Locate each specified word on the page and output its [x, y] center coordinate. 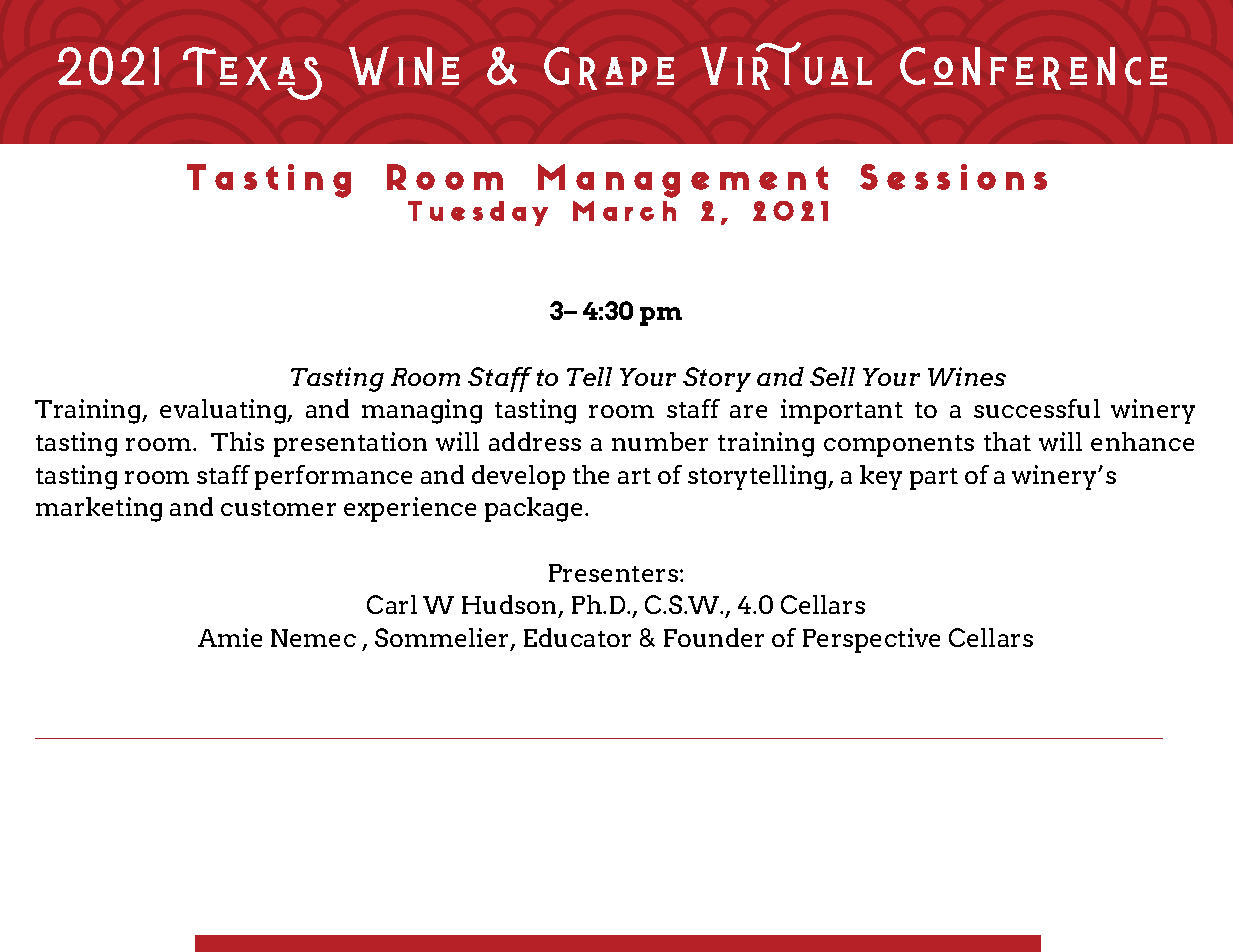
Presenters [615, 573]
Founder [714, 637]
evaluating [224, 411]
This [237, 441]
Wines [967, 376]
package [533, 509]
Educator [577, 637]
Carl [392, 604]
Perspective [871, 640]
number [660, 441]
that [1007, 441]
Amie [230, 637]
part [934, 479]
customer [278, 508]
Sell [832, 376]
